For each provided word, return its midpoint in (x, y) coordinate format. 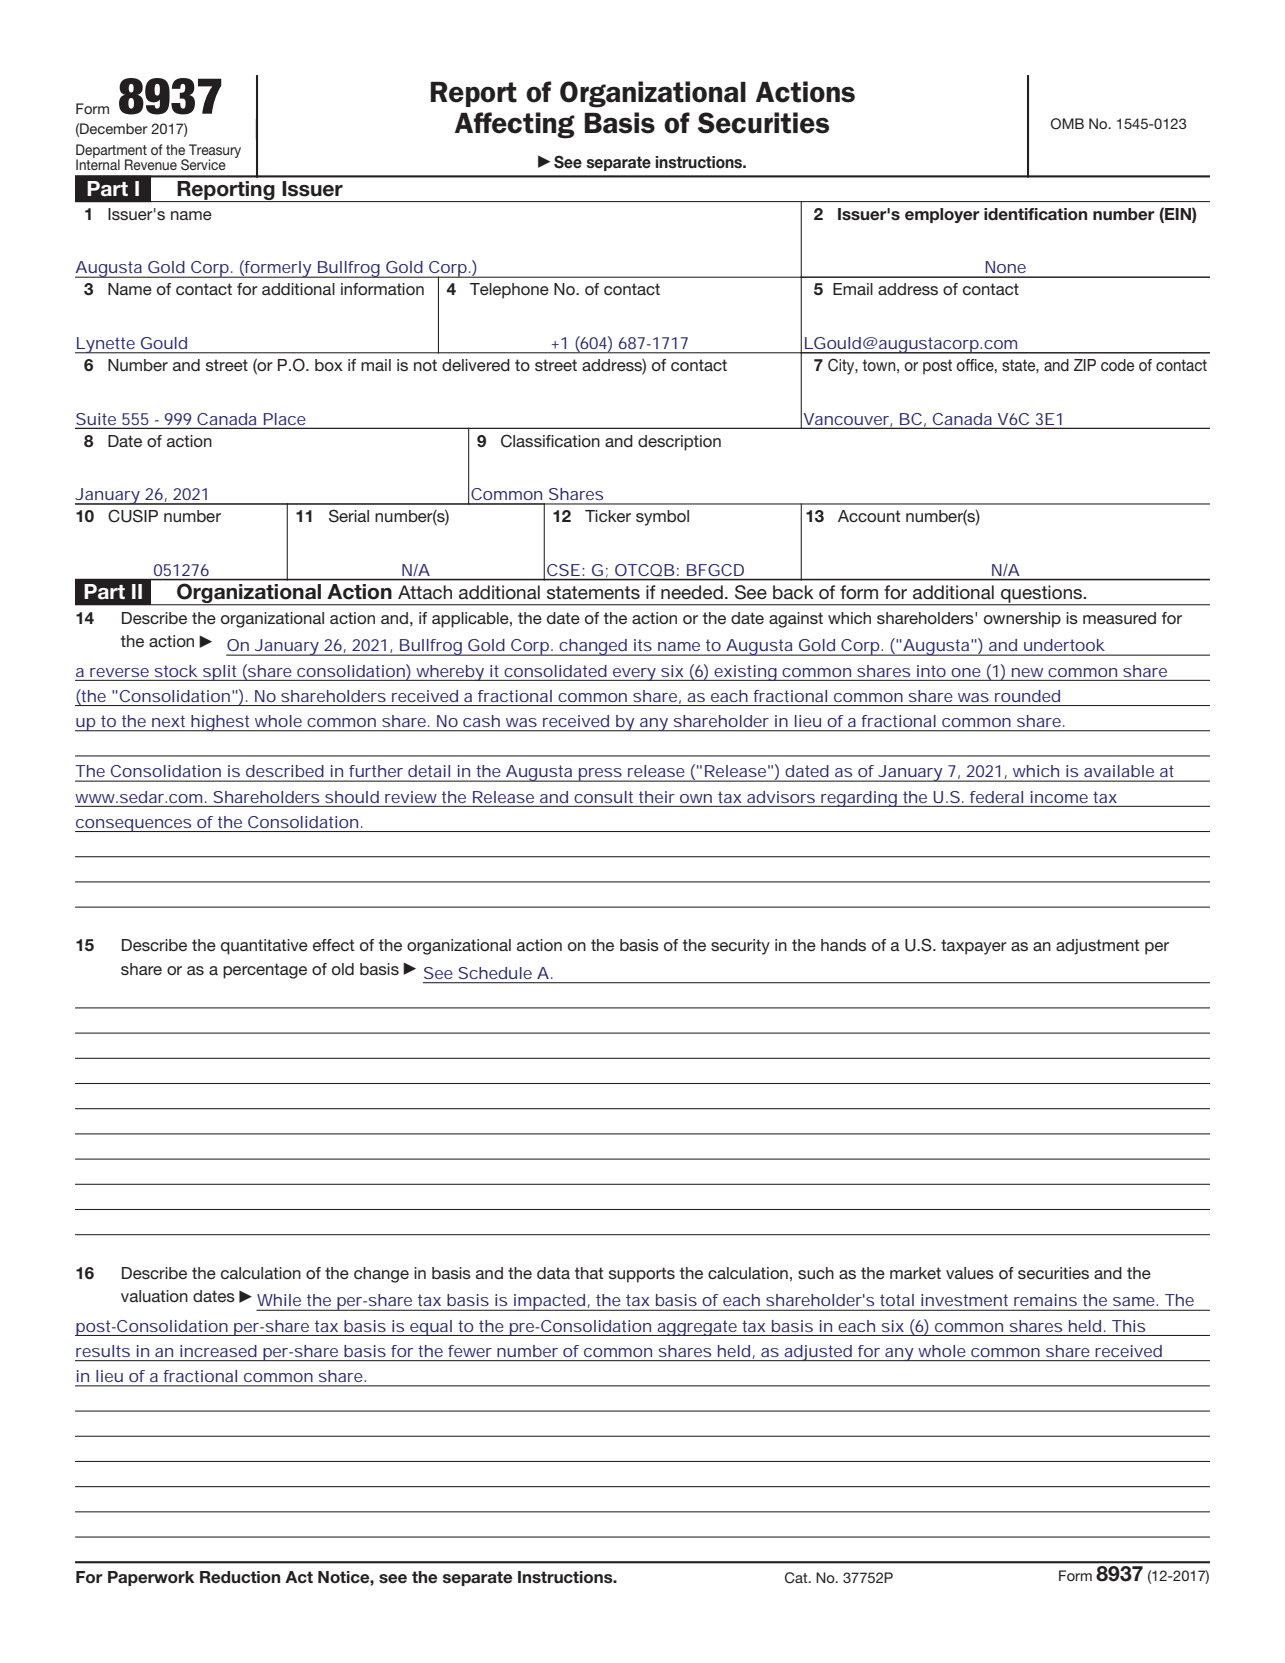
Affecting (515, 125)
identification (1035, 214)
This (1128, 1326)
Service (203, 165)
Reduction (240, 1577)
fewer (470, 1351)
